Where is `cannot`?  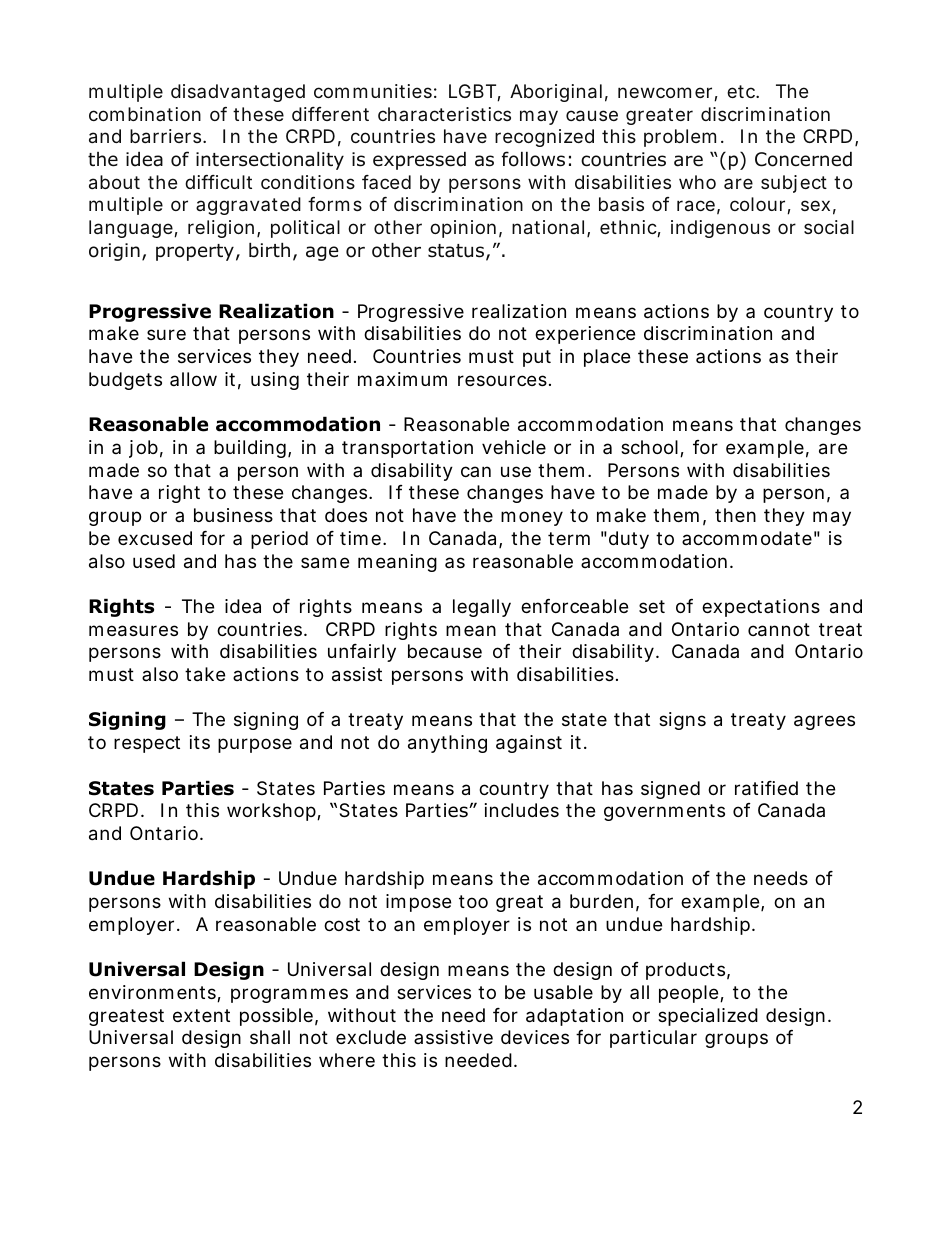
cannot is located at coordinates (779, 630).
